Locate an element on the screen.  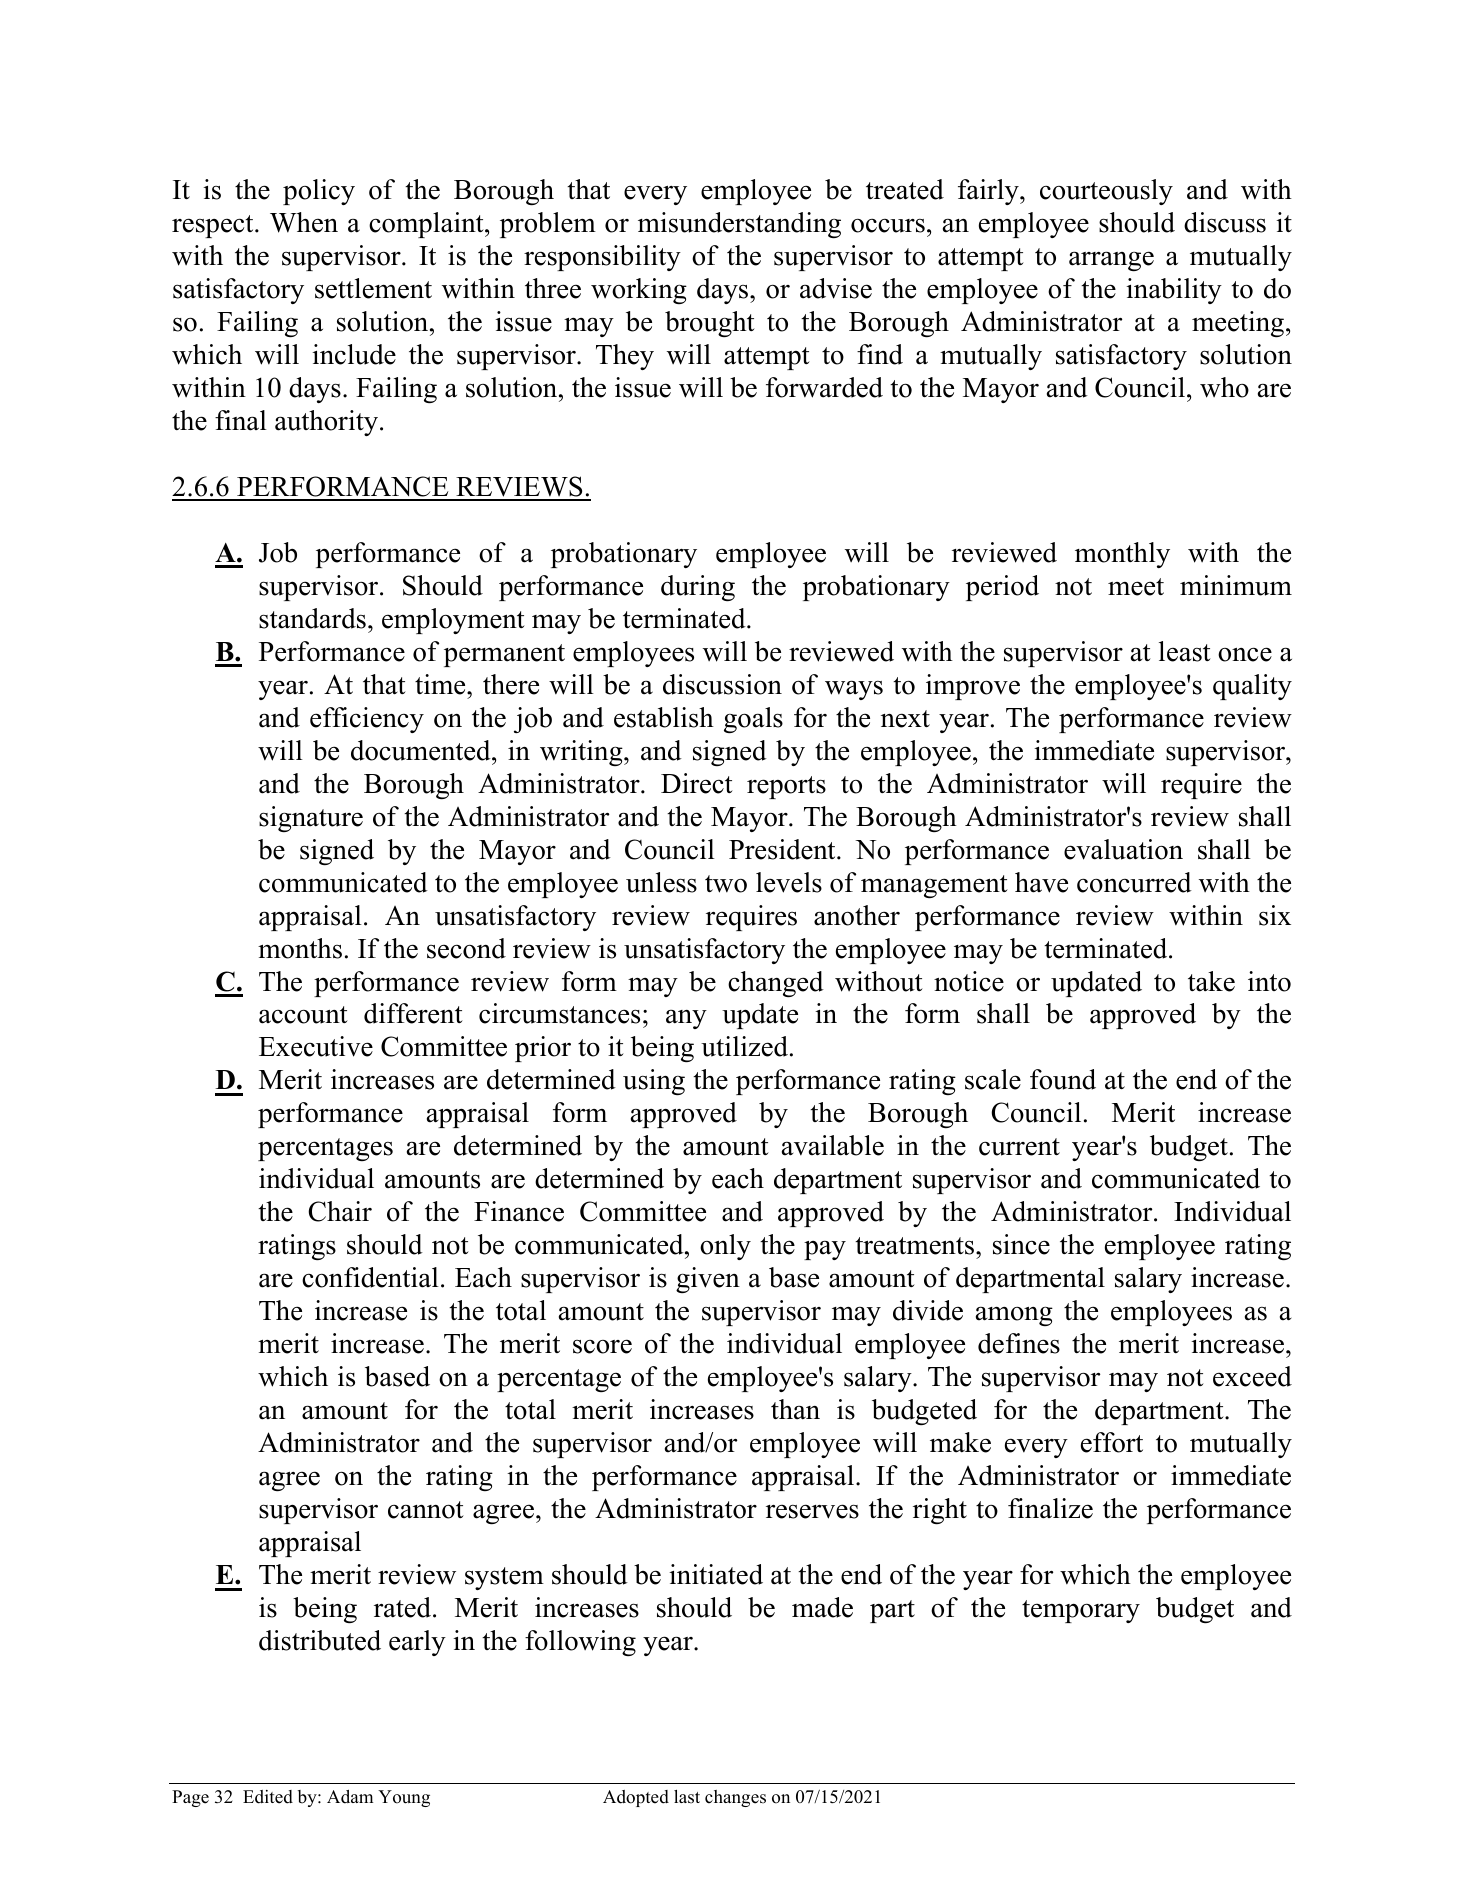
misunderstanding is located at coordinates (739, 225).
